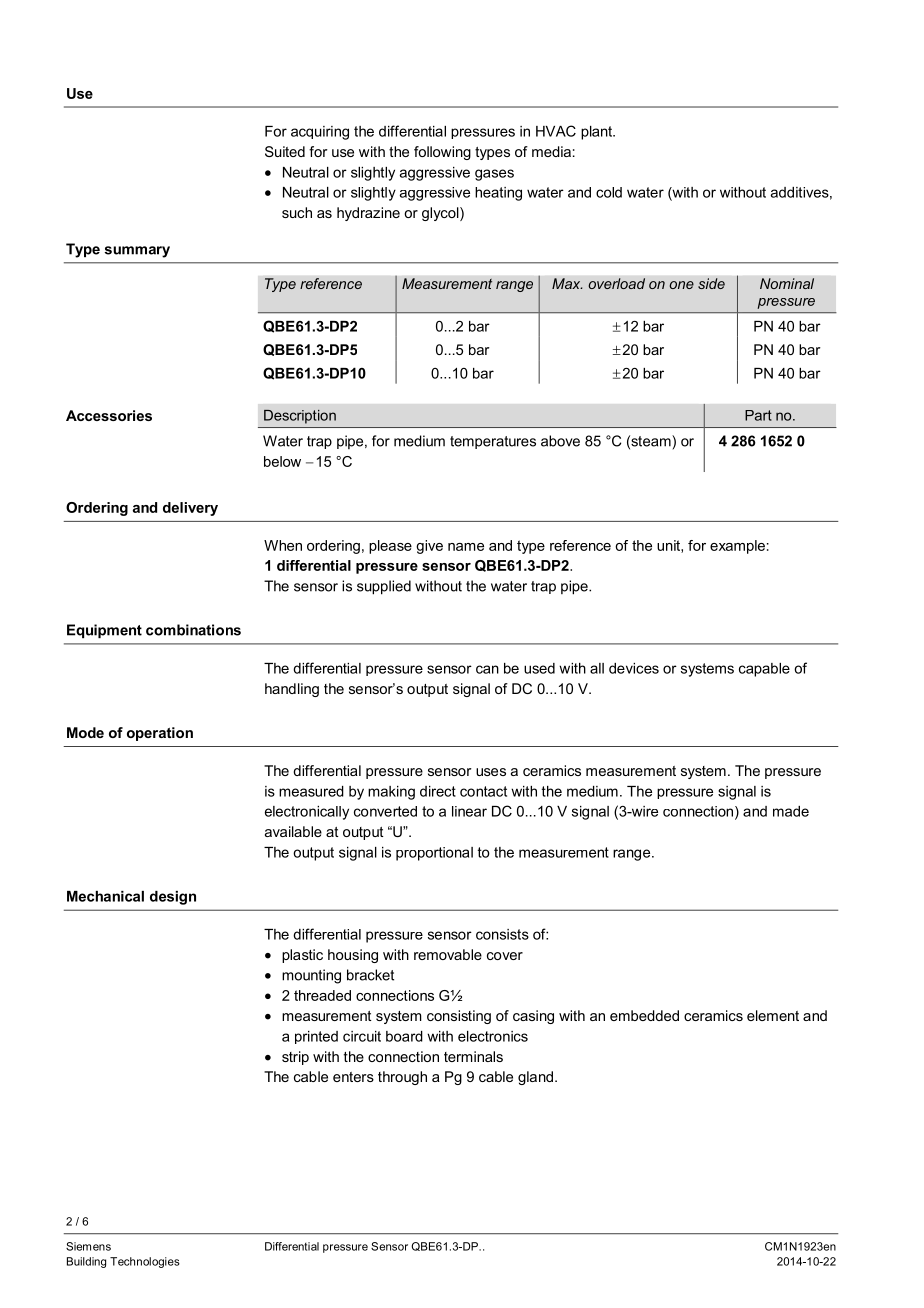 Image resolution: width=924 pixels, height=1308 pixels. I want to click on design, so click(173, 898).
